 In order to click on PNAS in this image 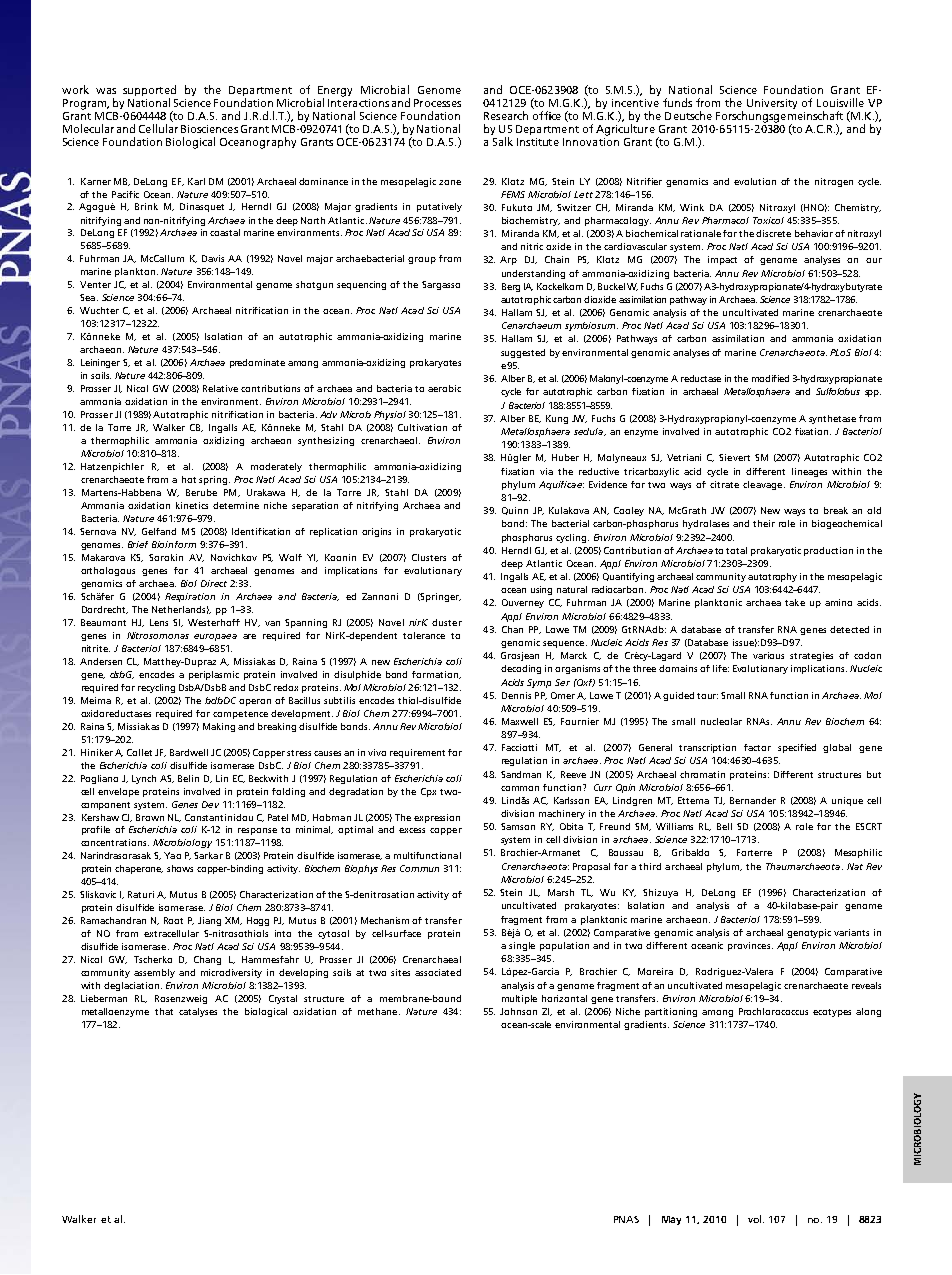, I will do `click(626, 1219)`.
